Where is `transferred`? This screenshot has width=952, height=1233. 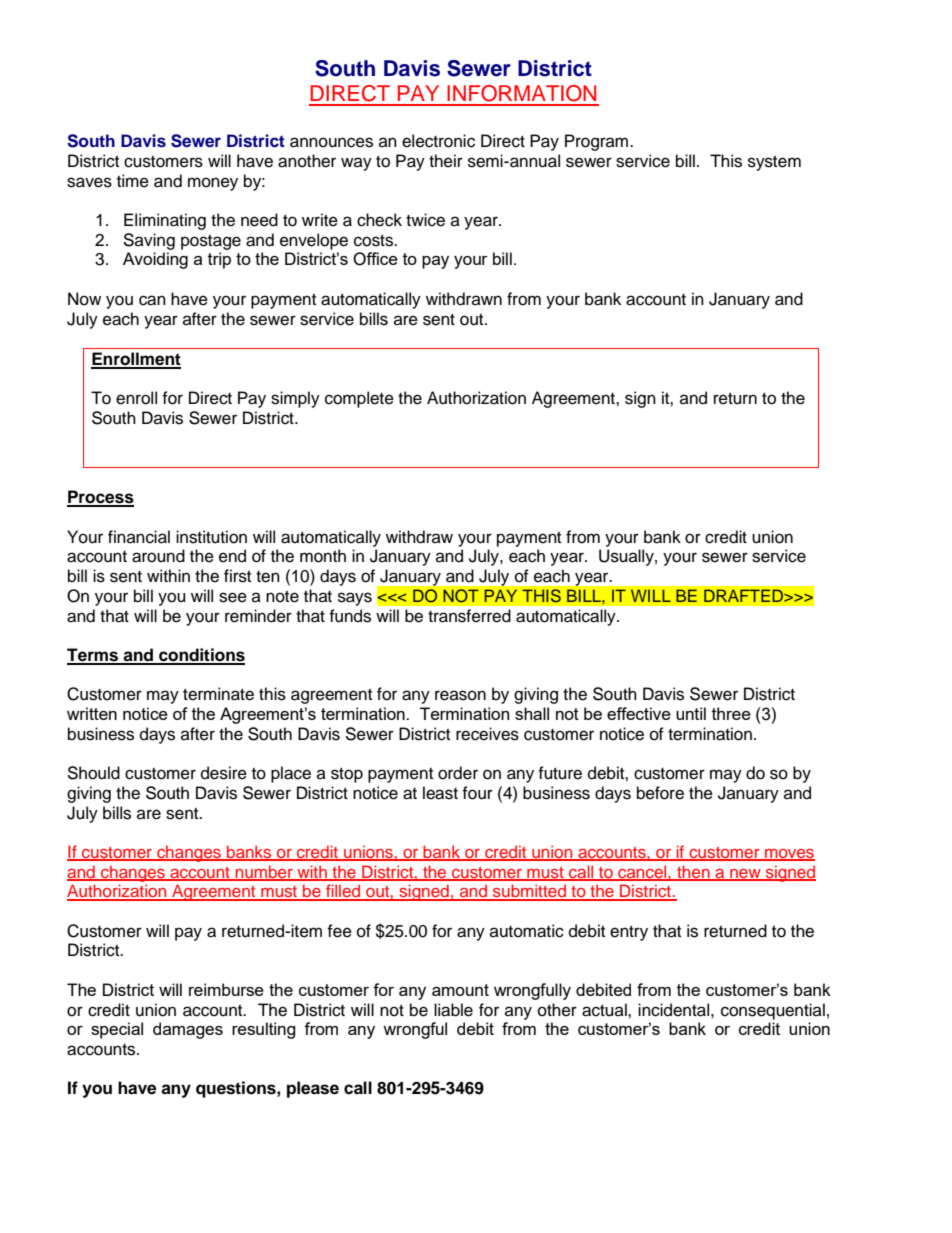
transferred is located at coordinates (469, 616).
